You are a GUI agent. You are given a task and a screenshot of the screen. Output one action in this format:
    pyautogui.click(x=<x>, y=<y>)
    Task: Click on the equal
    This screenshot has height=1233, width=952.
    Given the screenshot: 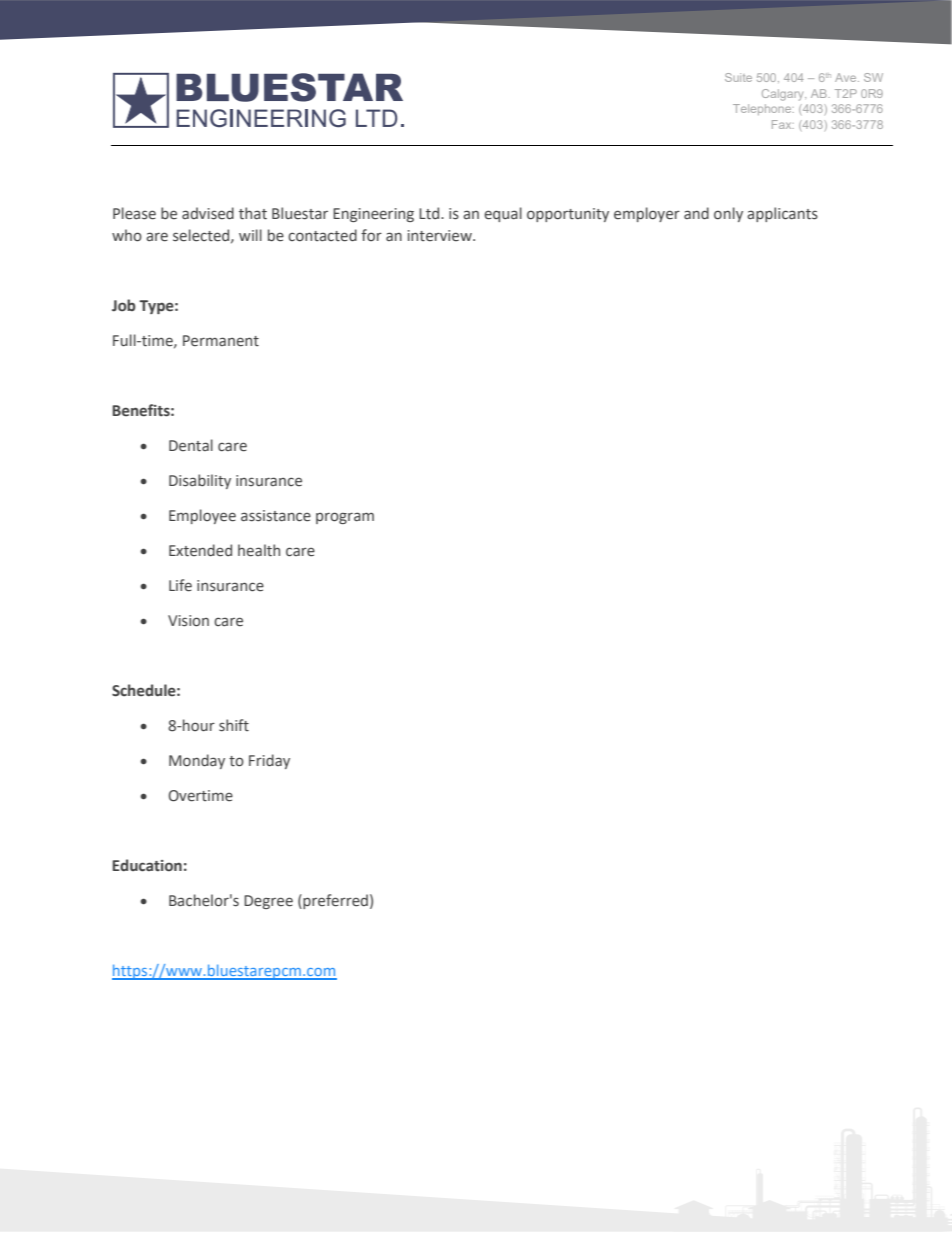 What is the action you would take?
    pyautogui.click(x=503, y=214)
